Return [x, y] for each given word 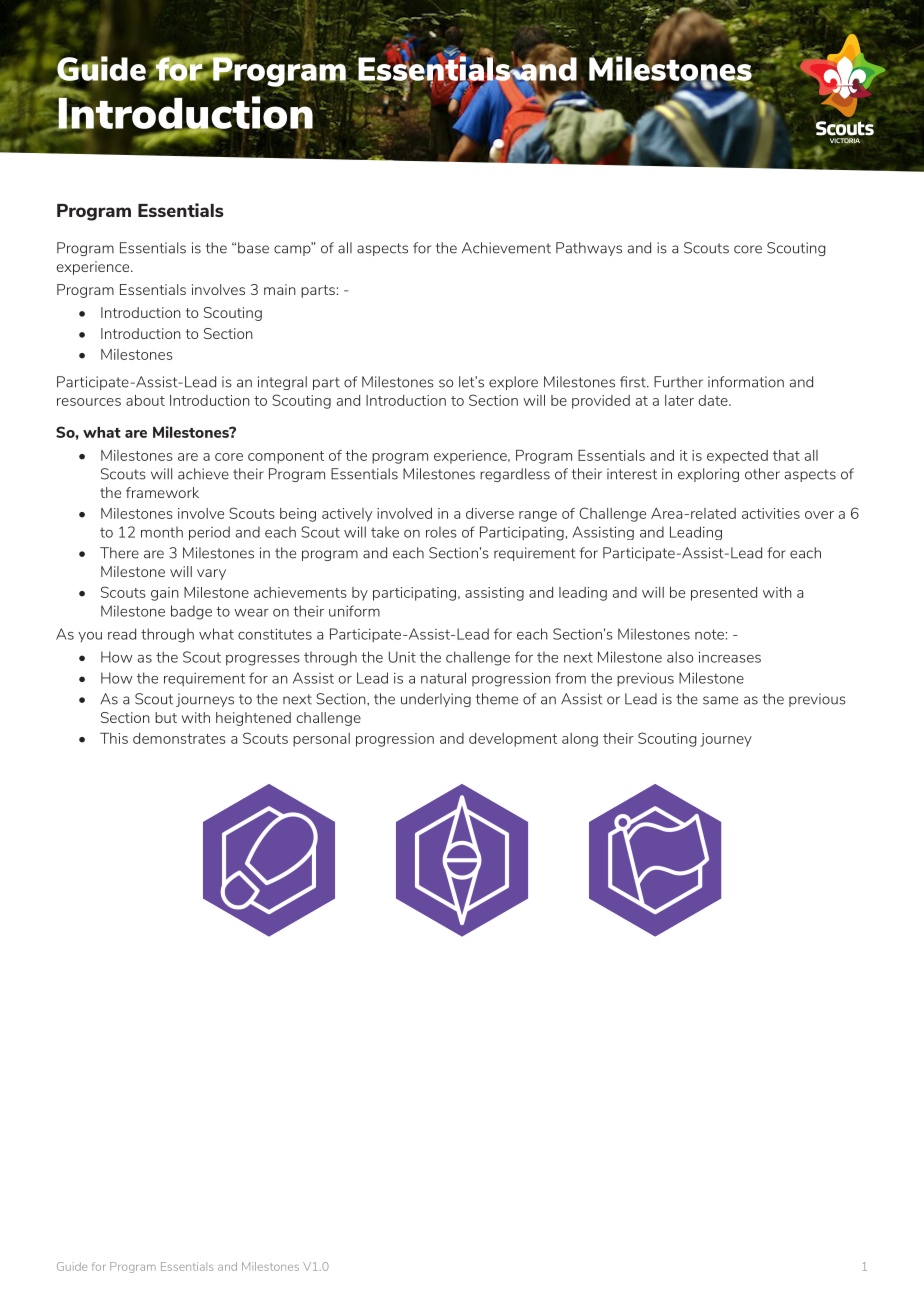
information [746, 382]
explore [513, 383]
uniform [354, 611]
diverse [490, 513]
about [145, 400]
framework [162, 492]
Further [678, 382]
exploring [708, 475]
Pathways [589, 249]
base [253, 248]
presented [724, 594]
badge [191, 612]
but [166, 717]
